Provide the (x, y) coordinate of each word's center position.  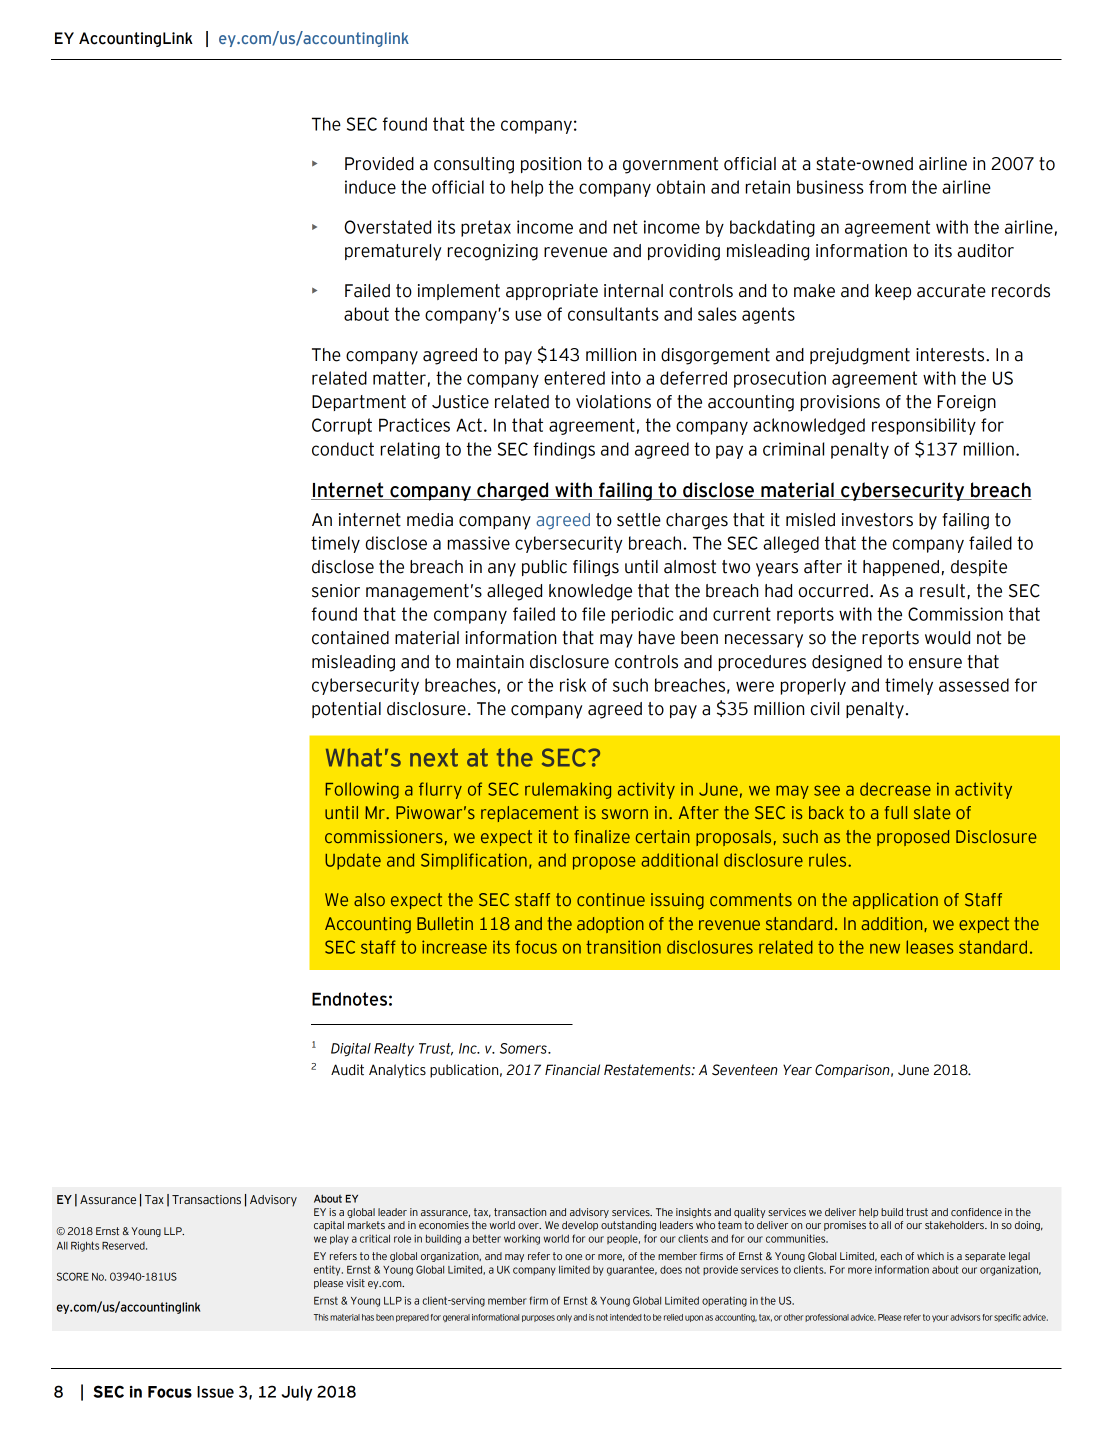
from (887, 187)
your (940, 1318)
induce (370, 187)
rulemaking (568, 790)
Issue (215, 1392)
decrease (895, 789)
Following (362, 790)
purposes (538, 1318)
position (551, 165)
